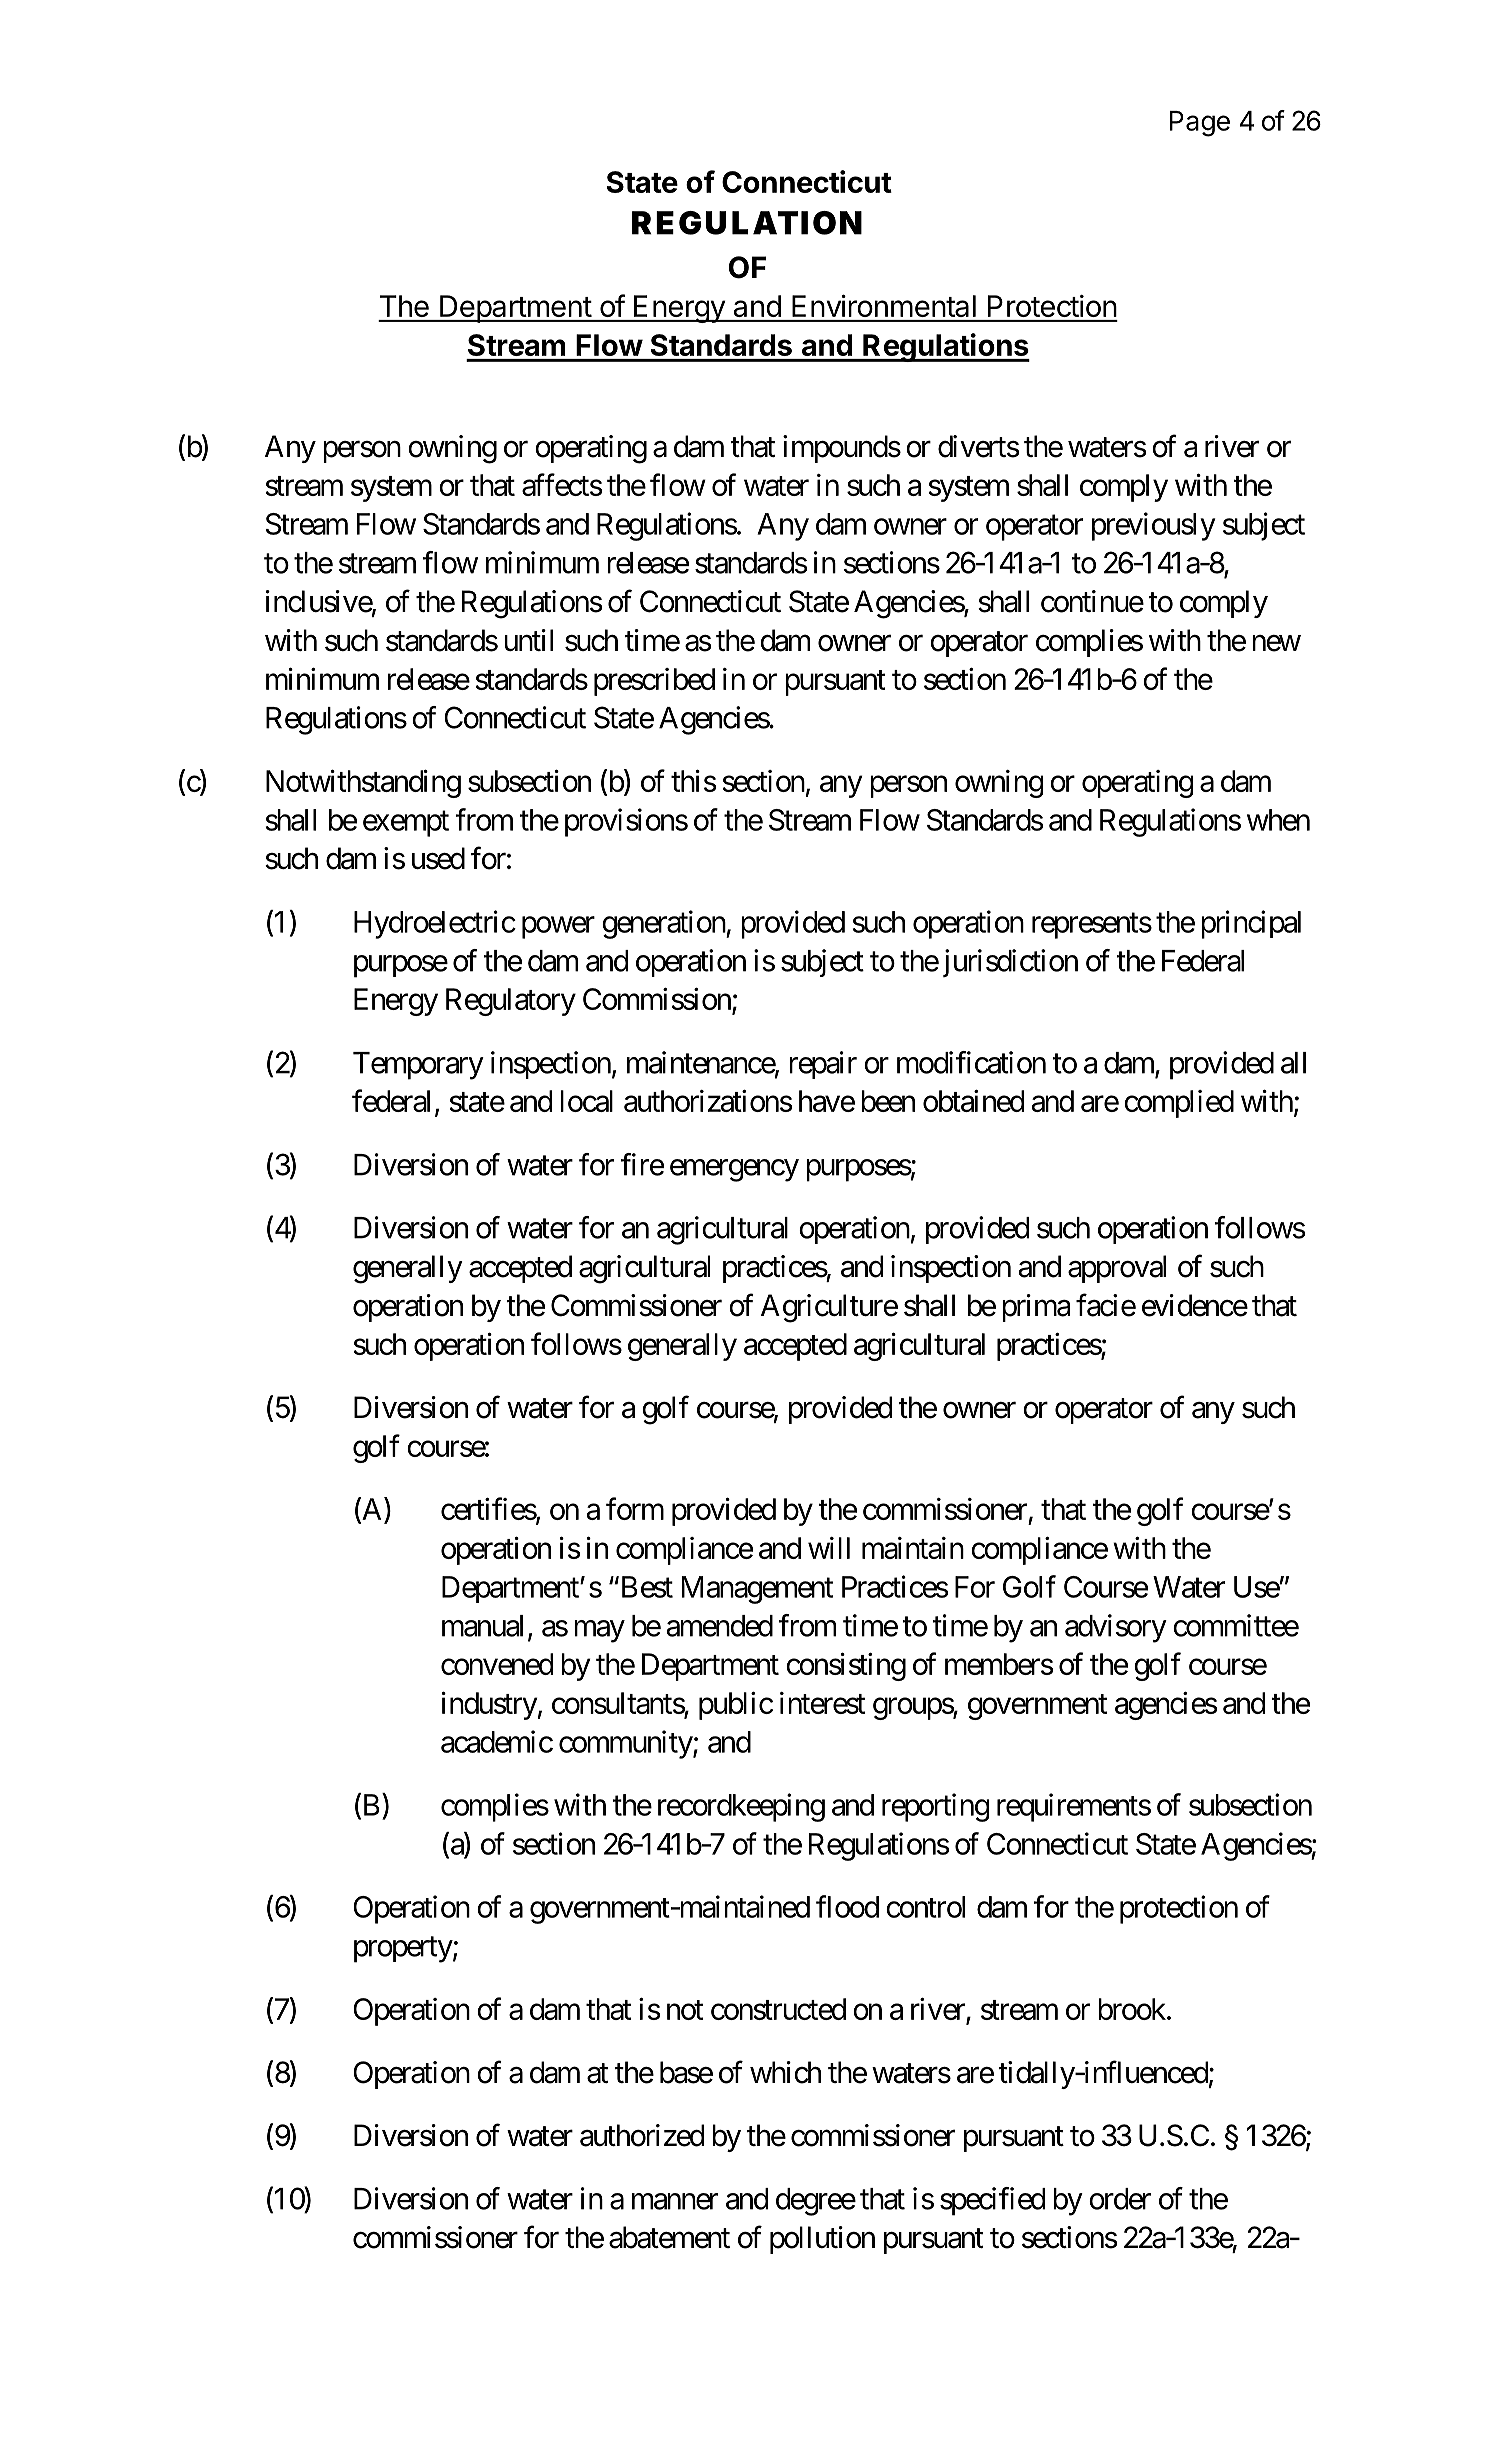 The width and height of the image is (1496, 2463). What do you see at coordinates (1251, 924) in the image?
I see `principal` at bounding box center [1251, 924].
